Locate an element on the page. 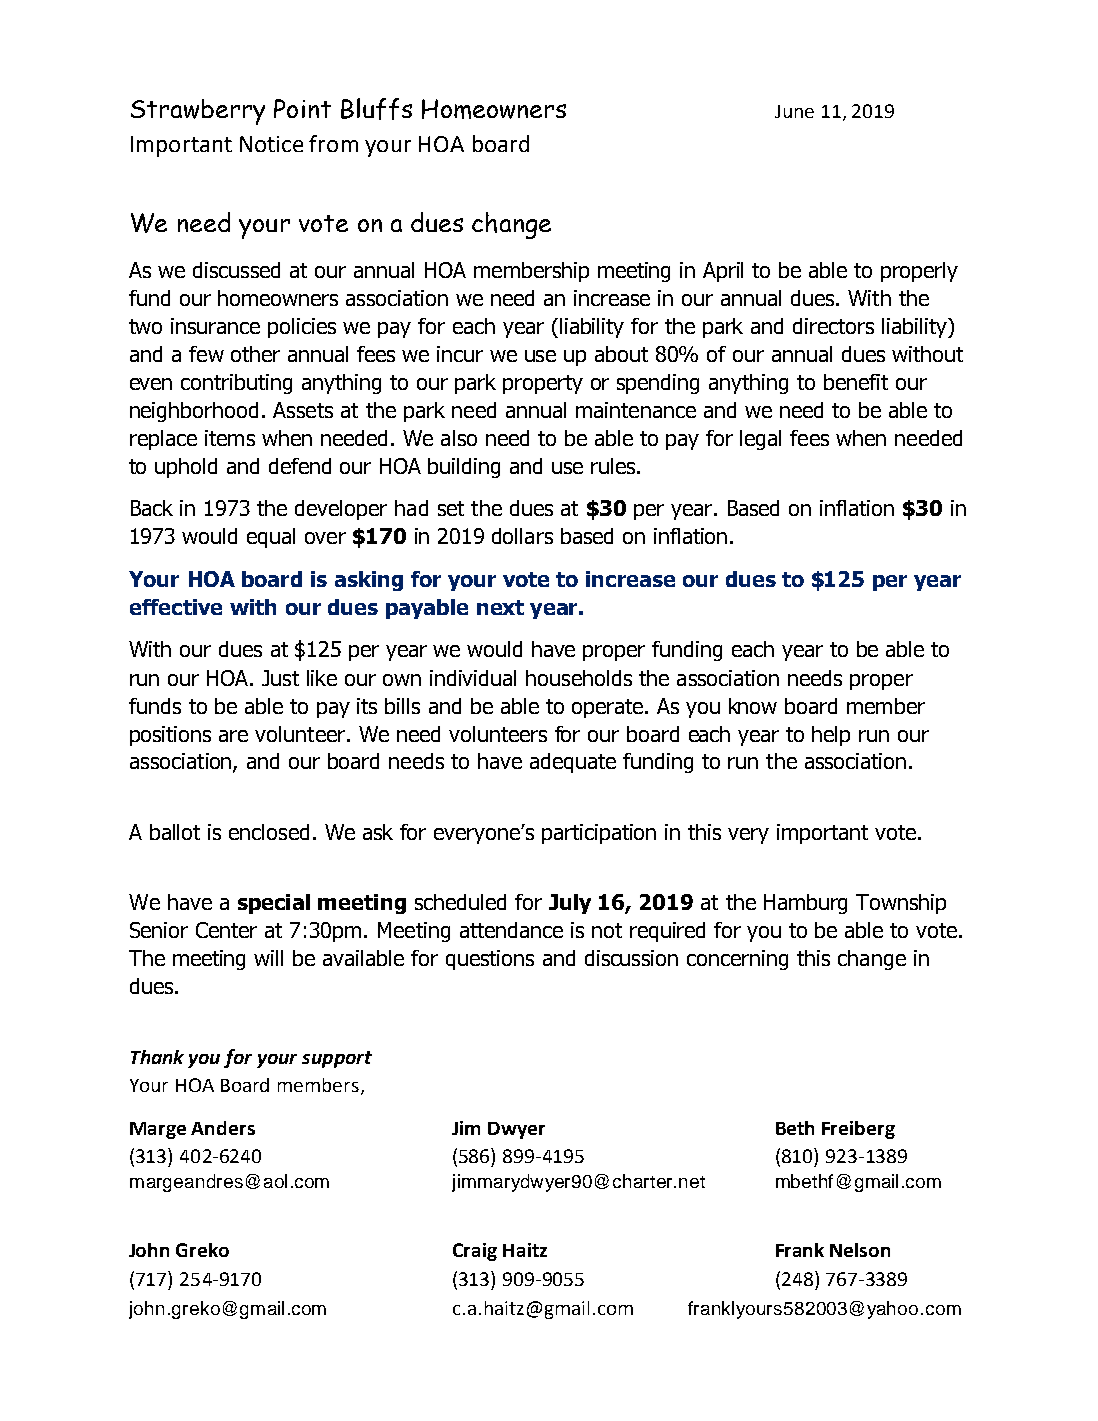 The width and height of the document is (1098, 1421). Just is located at coordinates (280, 678).
